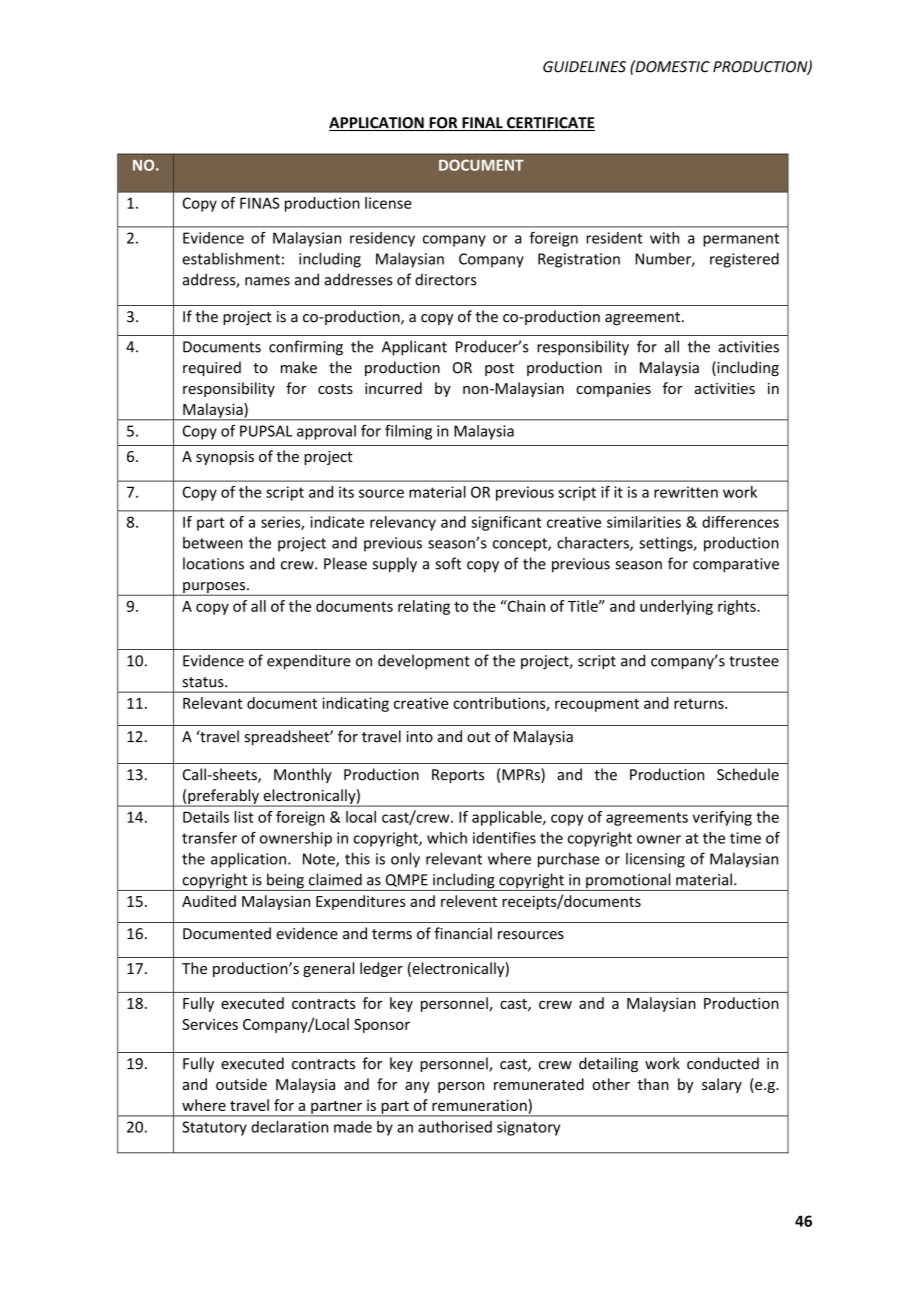 This image has width=924, height=1308. What do you see at coordinates (241, 1084) in the image?
I see `outside` at bounding box center [241, 1084].
